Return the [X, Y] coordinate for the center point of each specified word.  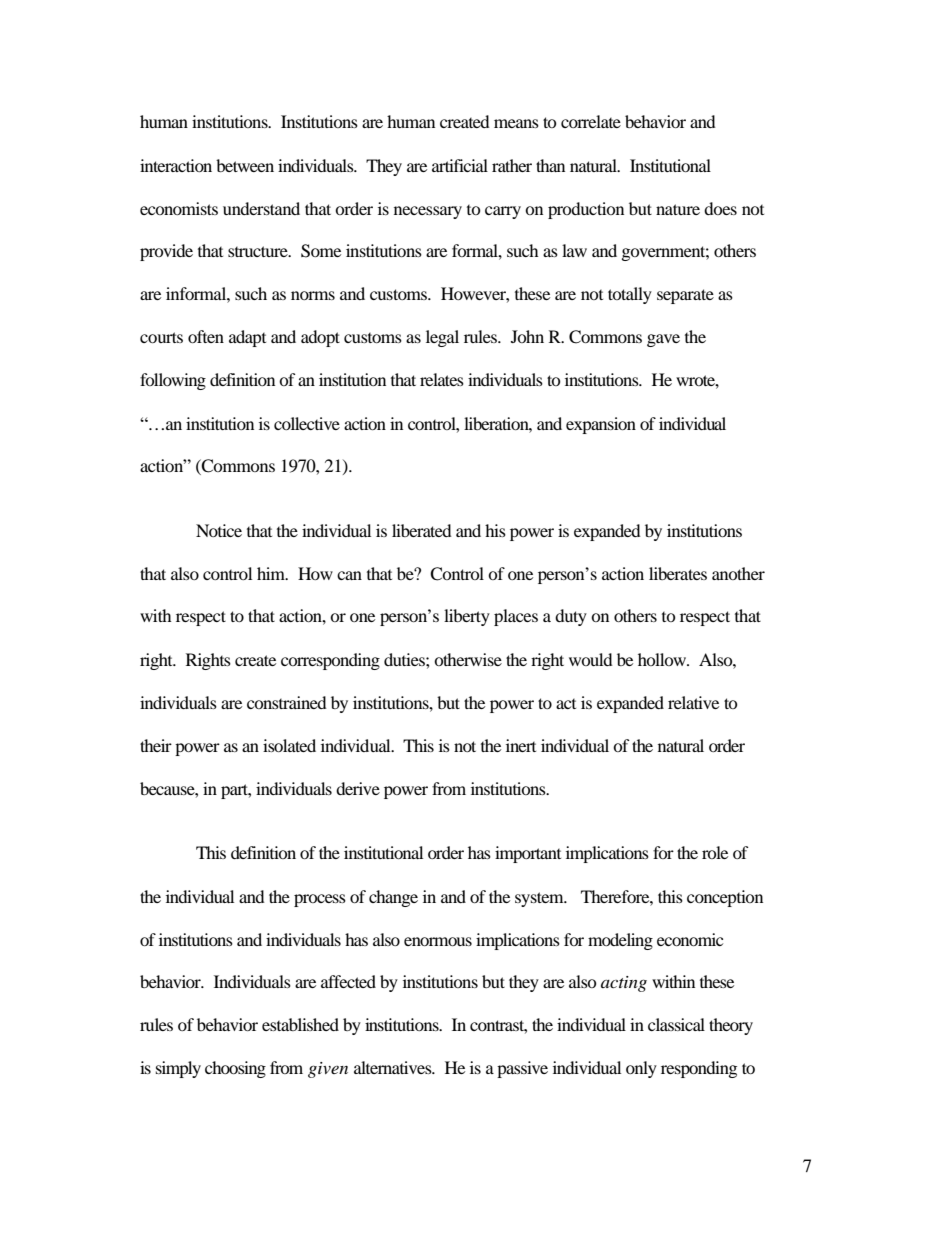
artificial [460, 165]
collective [307, 423]
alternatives [394, 1067]
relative [693, 702]
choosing [235, 1069]
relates [442, 379]
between [245, 165]
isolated [289, 745]
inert [521, 745]
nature [678, 209]
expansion [601, 425]
